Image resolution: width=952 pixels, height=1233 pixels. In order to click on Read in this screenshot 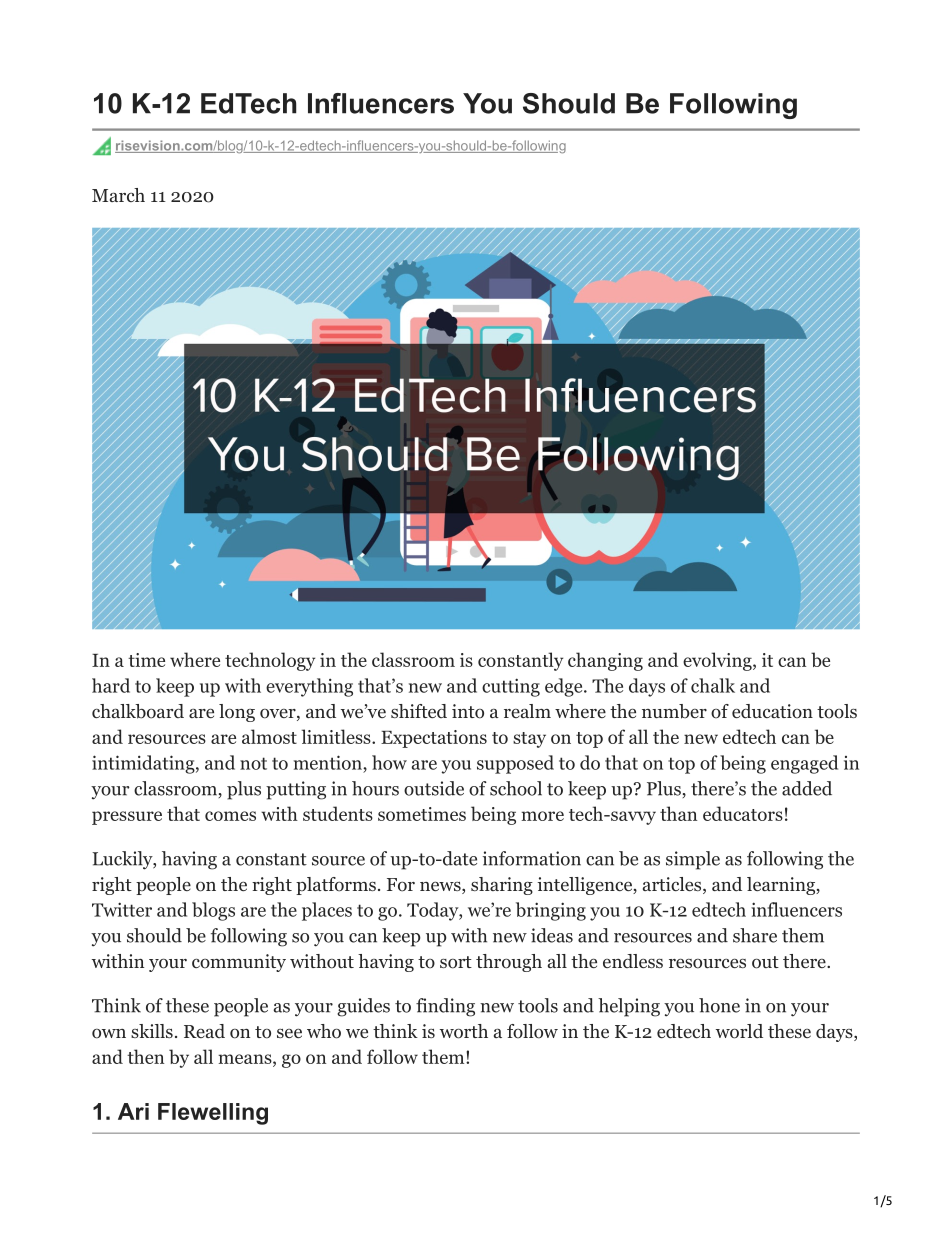, I will do `click(204, 1031)`.
